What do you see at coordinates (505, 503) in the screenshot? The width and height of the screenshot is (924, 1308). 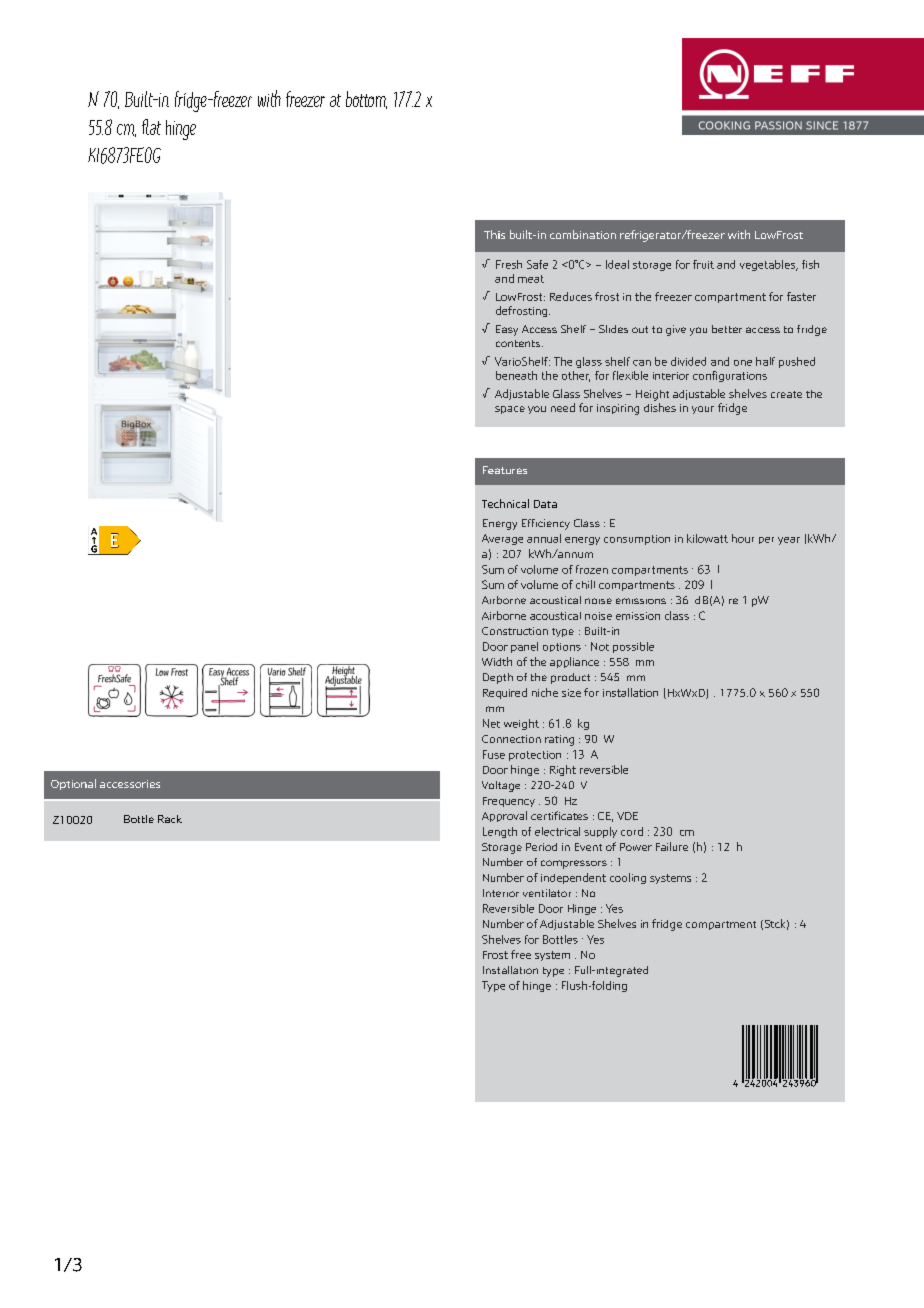 I see `Technical` at bounding box center [505, 503].
